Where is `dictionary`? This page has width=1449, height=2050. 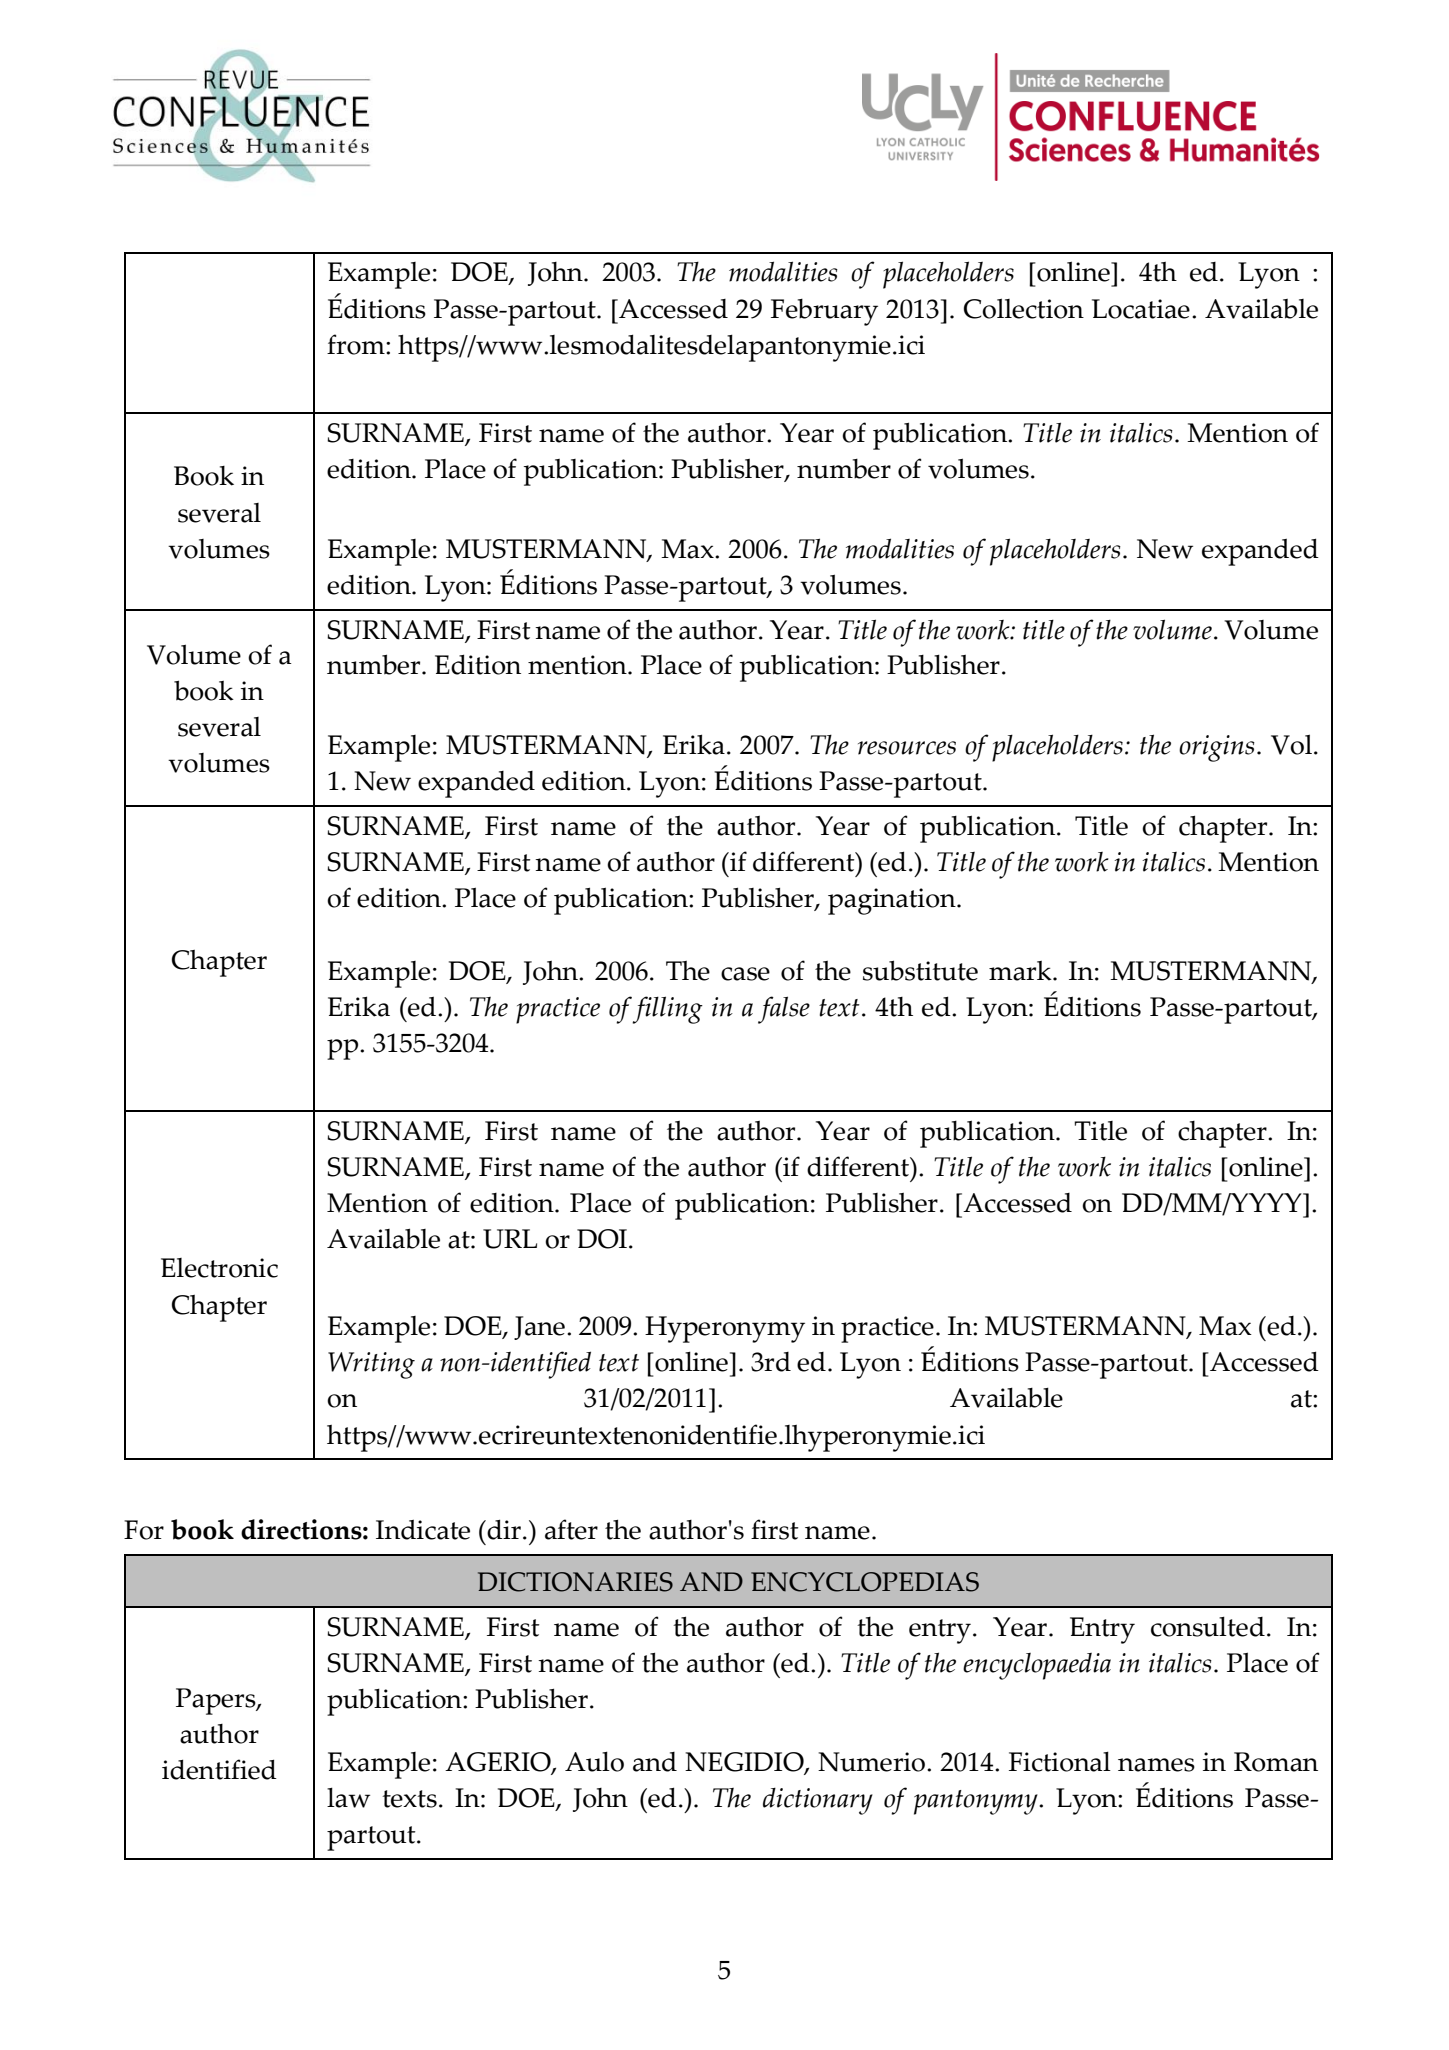 dictionary is located at coordinates (818, 1801).
